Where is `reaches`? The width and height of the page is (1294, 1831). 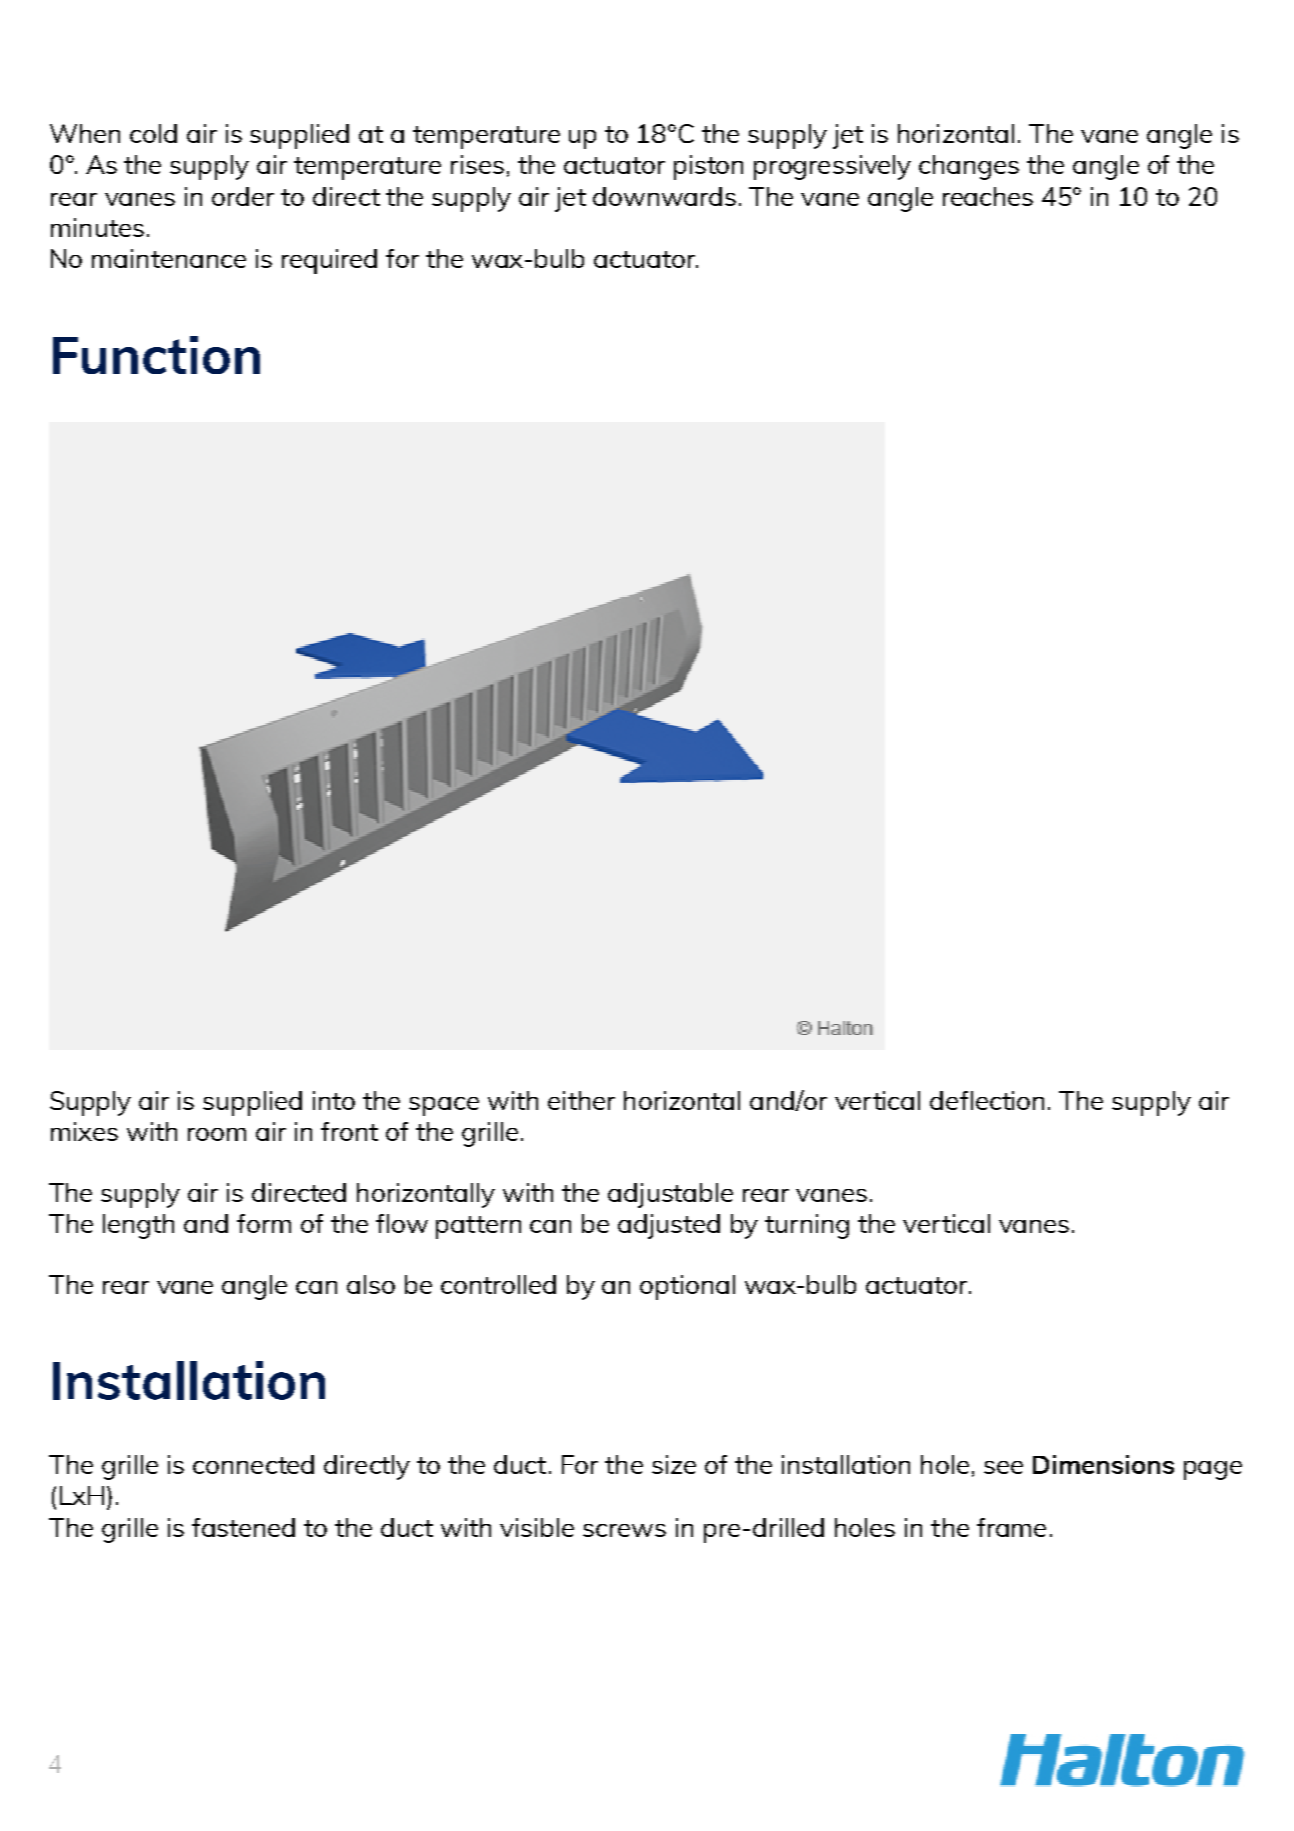
reaches is located at coordinates (988, 196).
